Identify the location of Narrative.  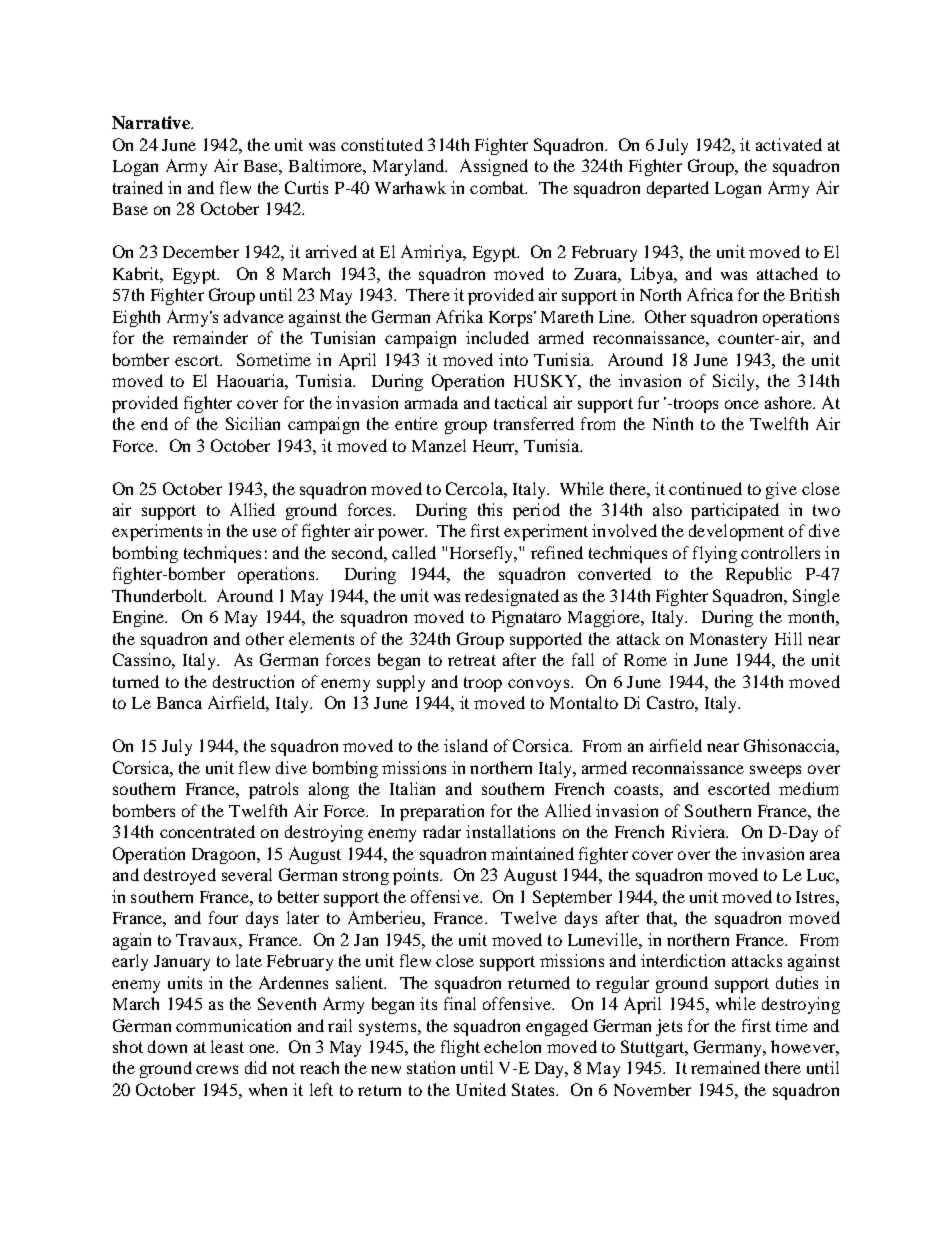
(152, 122).
